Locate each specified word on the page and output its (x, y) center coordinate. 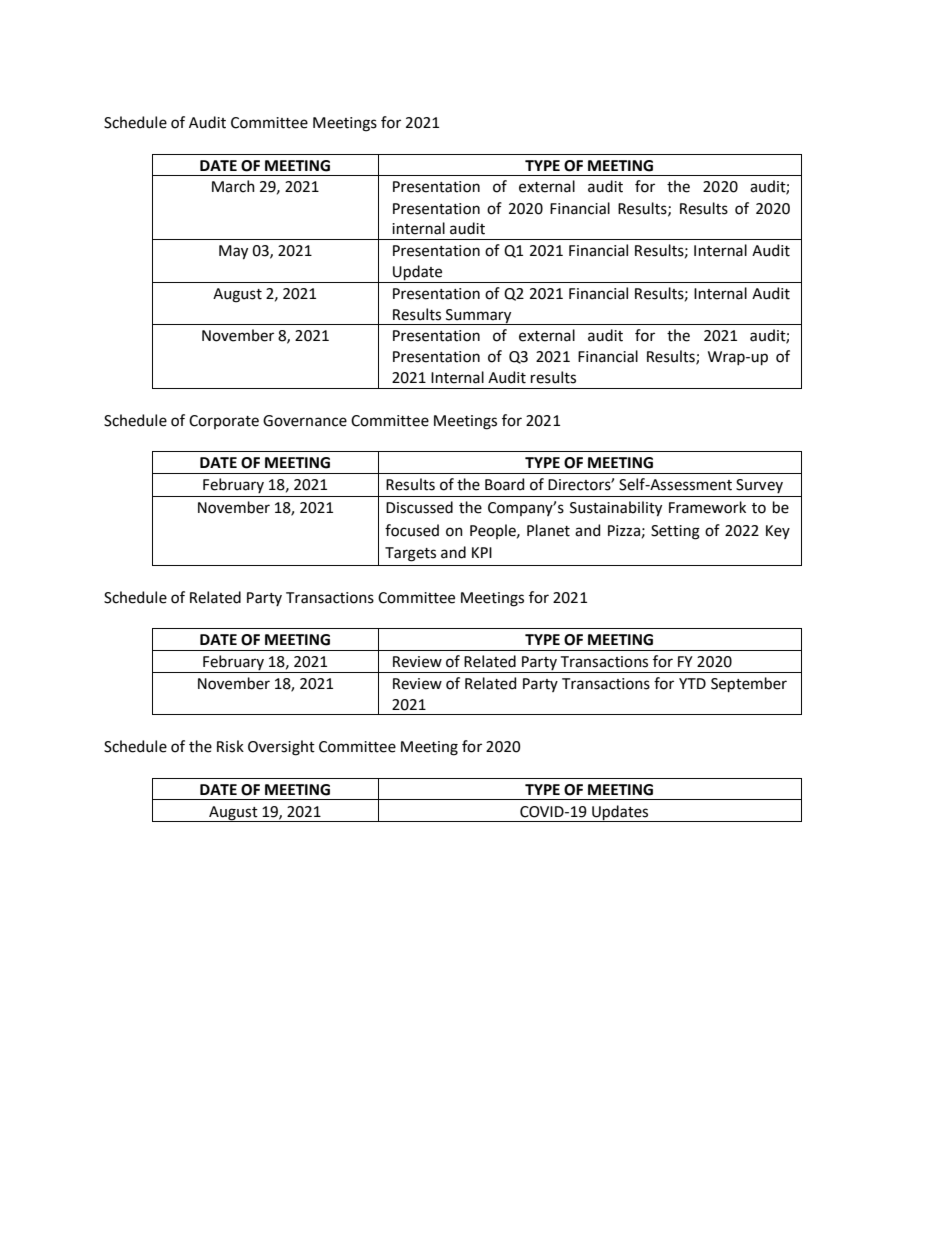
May (233, 252)
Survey (759, 486)
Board (504, 484)
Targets (410, 554)
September (749, 684)
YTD (692, 683)
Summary (479, 317)
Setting (675, 532)
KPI (482, 552)
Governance (305, 421)
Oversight (281, 748)
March (233, 186)
